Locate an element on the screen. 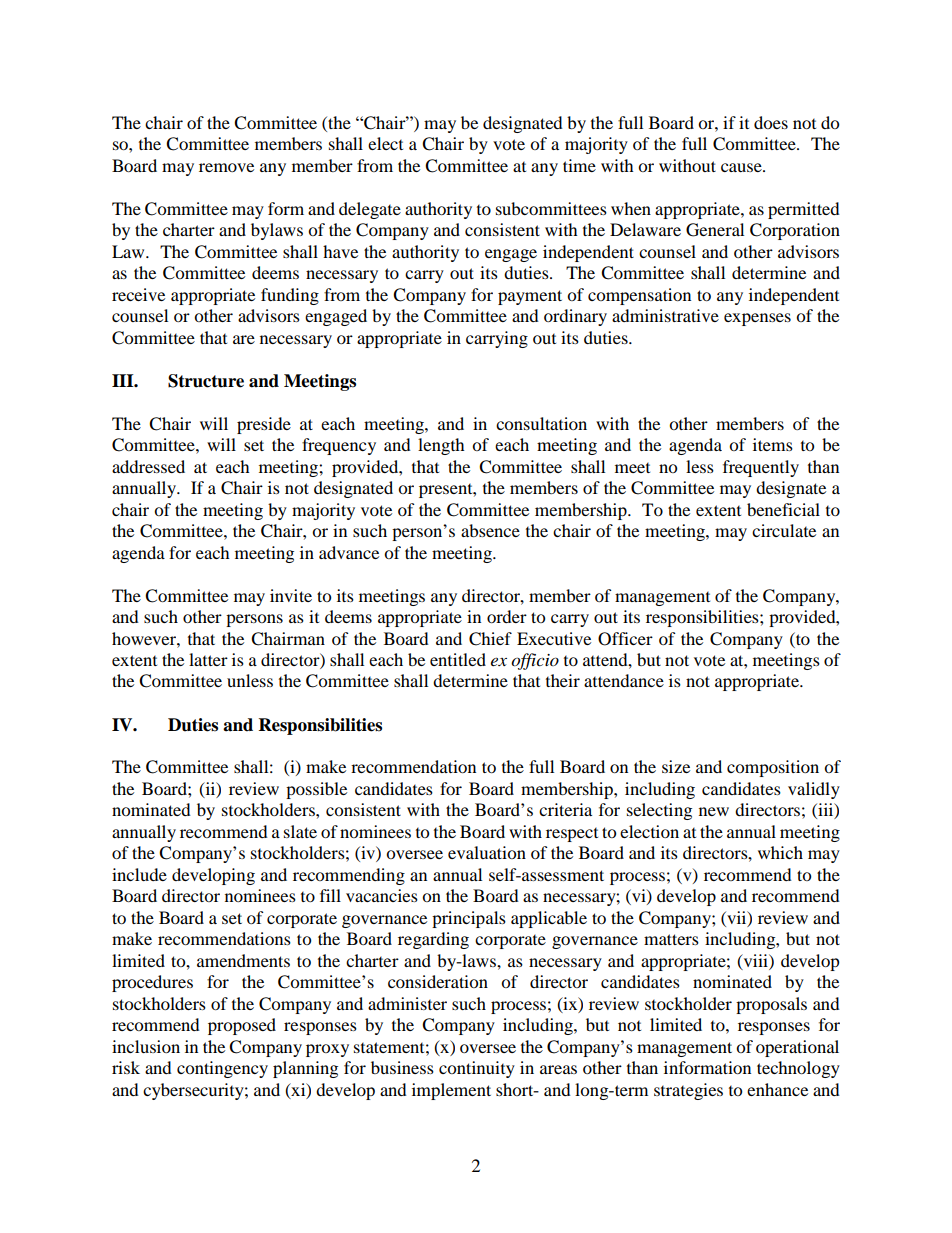 This screenshot has width=952, height=1233. cause is located at coordinates (742, 167).
